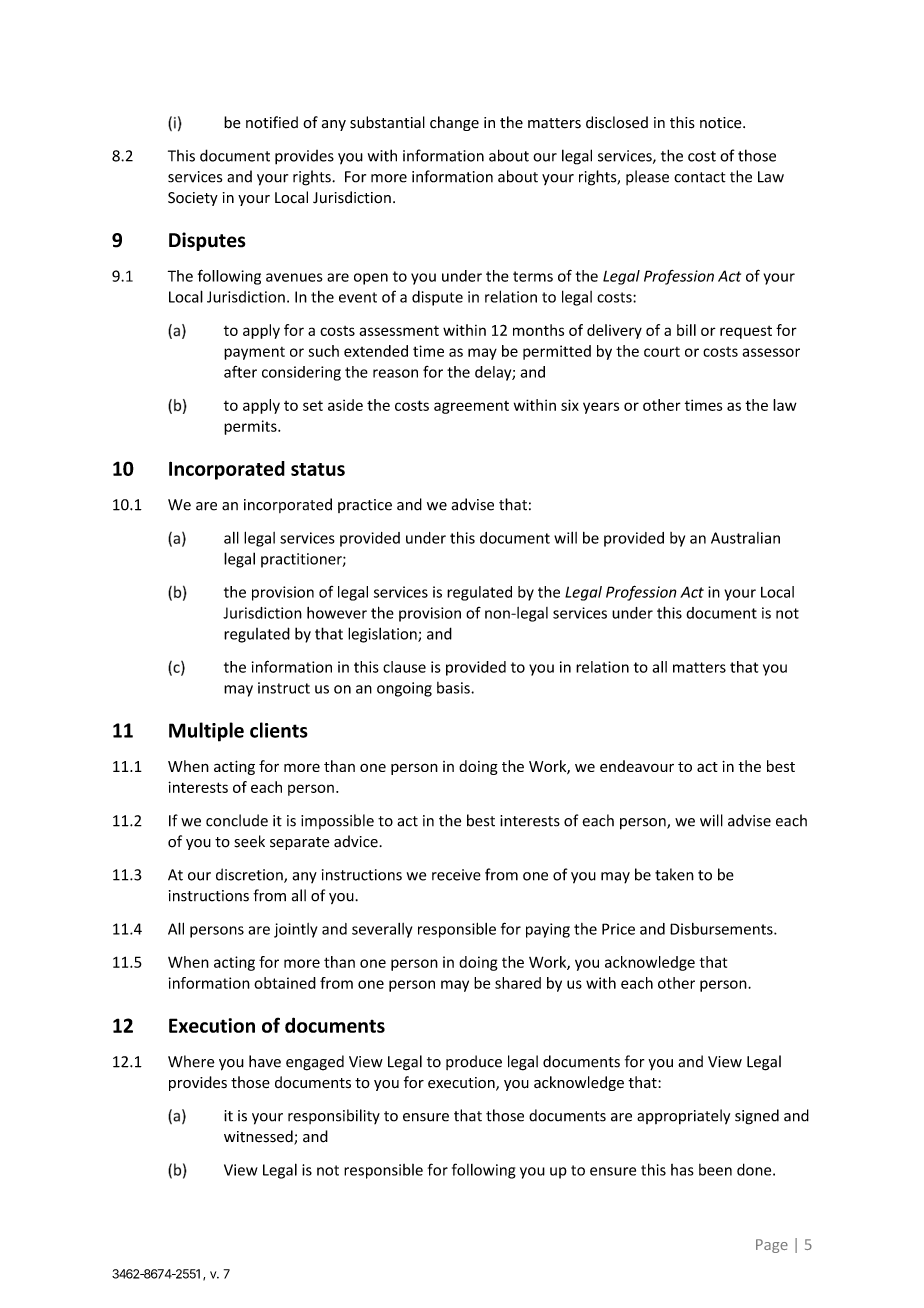 The height and width of the screenshot is (1308, 924). I want to click on notified, so click(272, 122).
